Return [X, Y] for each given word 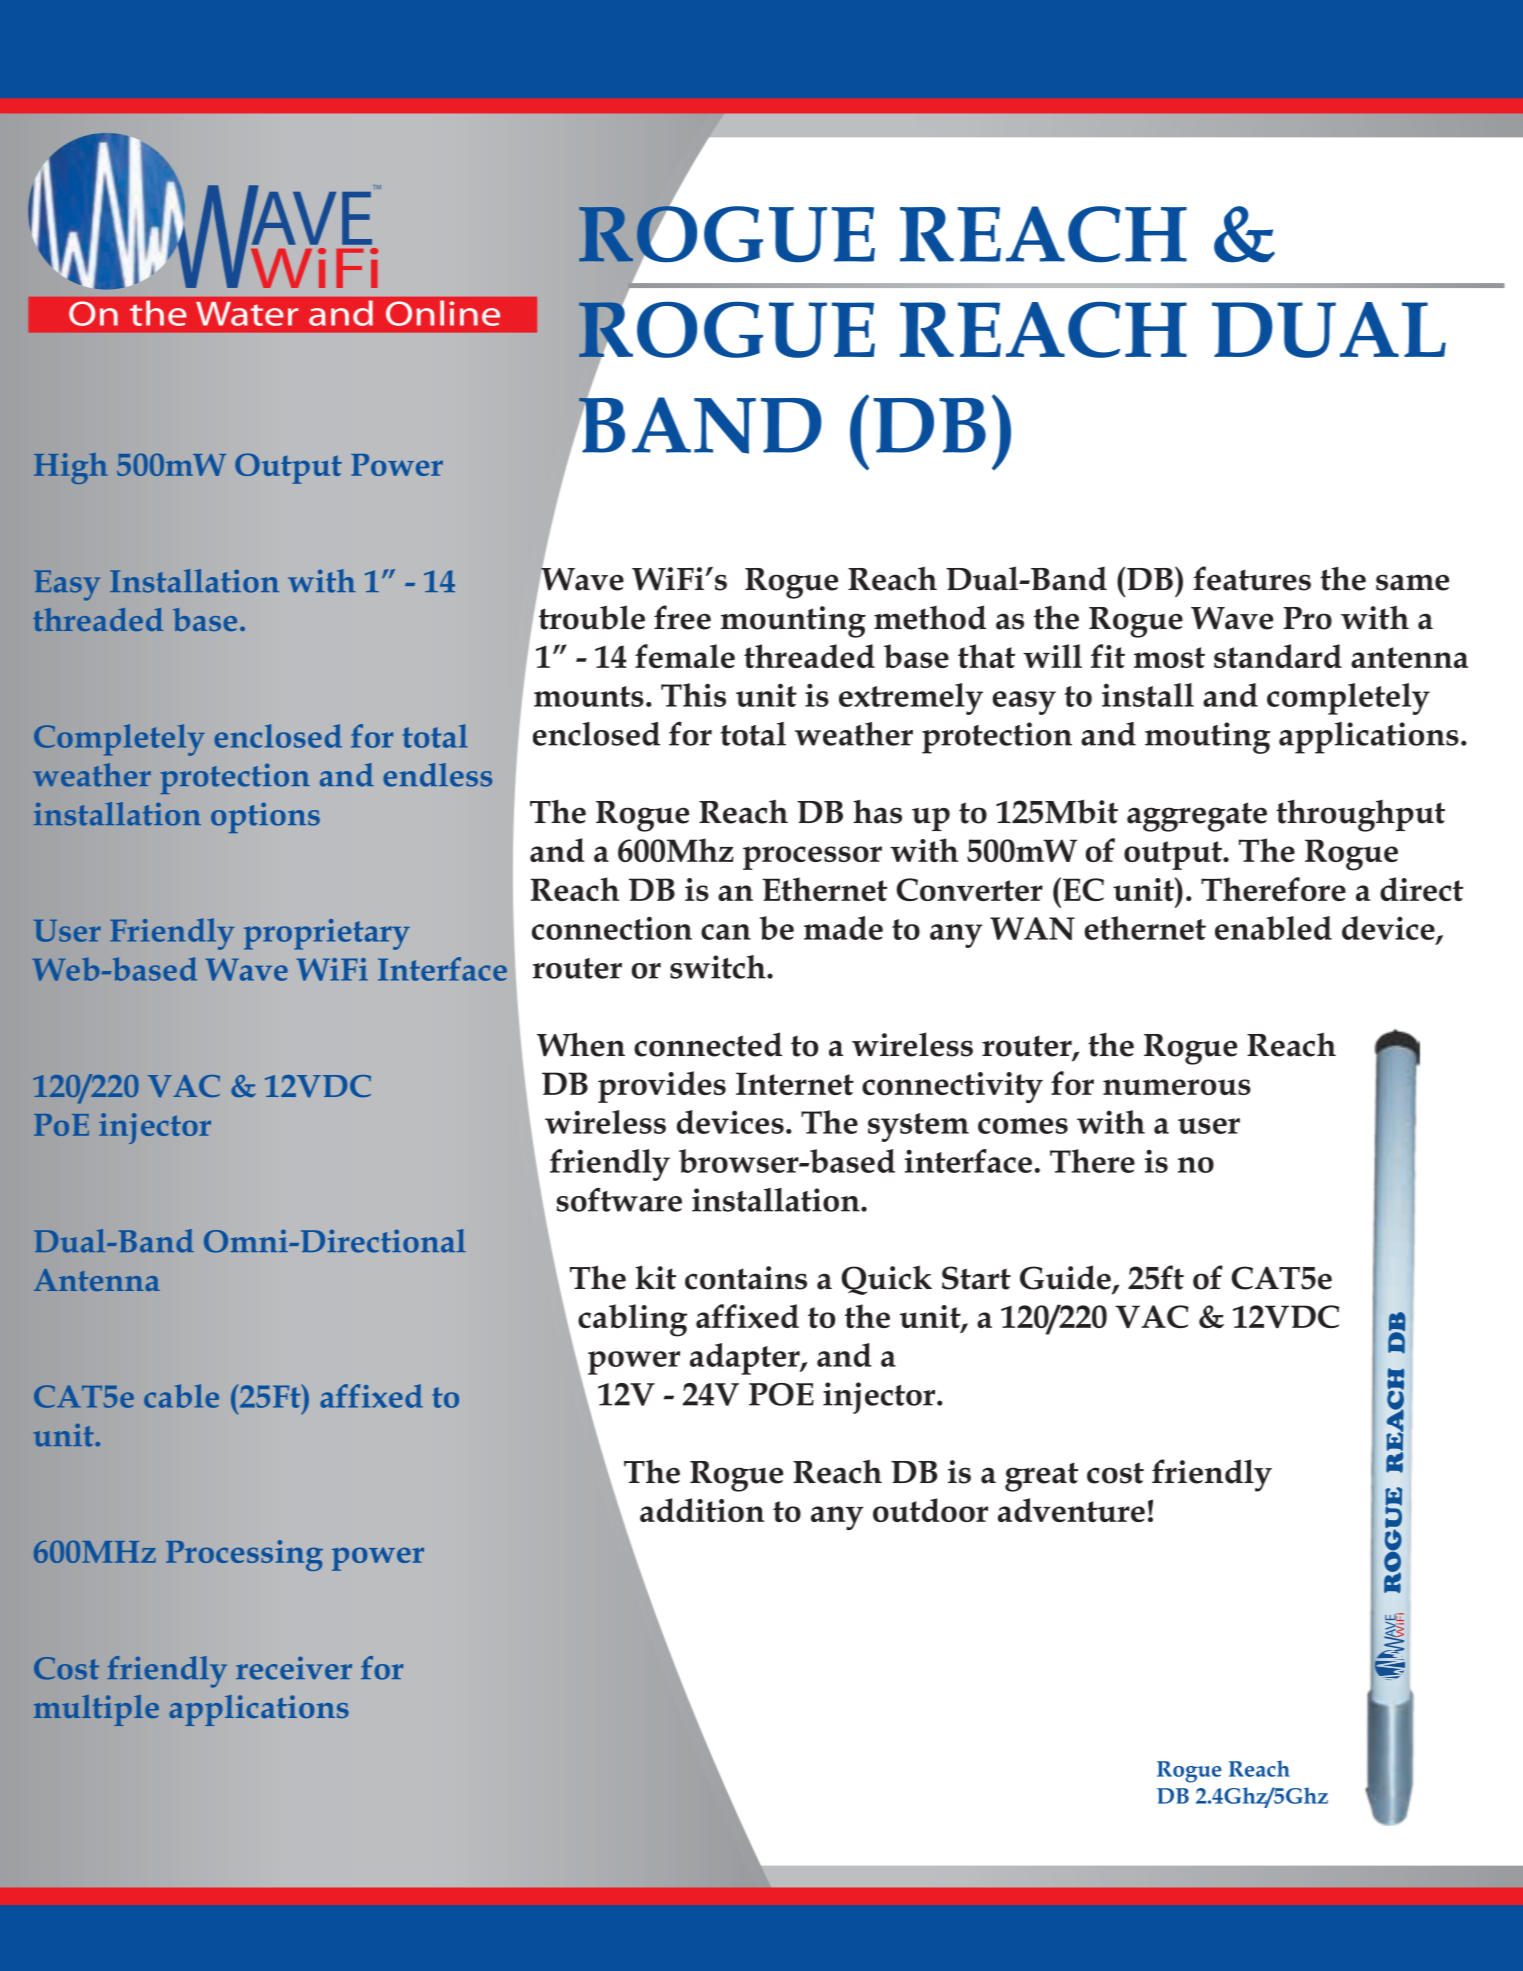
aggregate [1197, 817]
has [877, 812]
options [265, 817]
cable [181, 1396]
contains [746, 1278]
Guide [1065, 1277]
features [1252, 578]
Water [247, 314]
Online [443, 313]
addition [702, 1510]
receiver [294, 1668]
